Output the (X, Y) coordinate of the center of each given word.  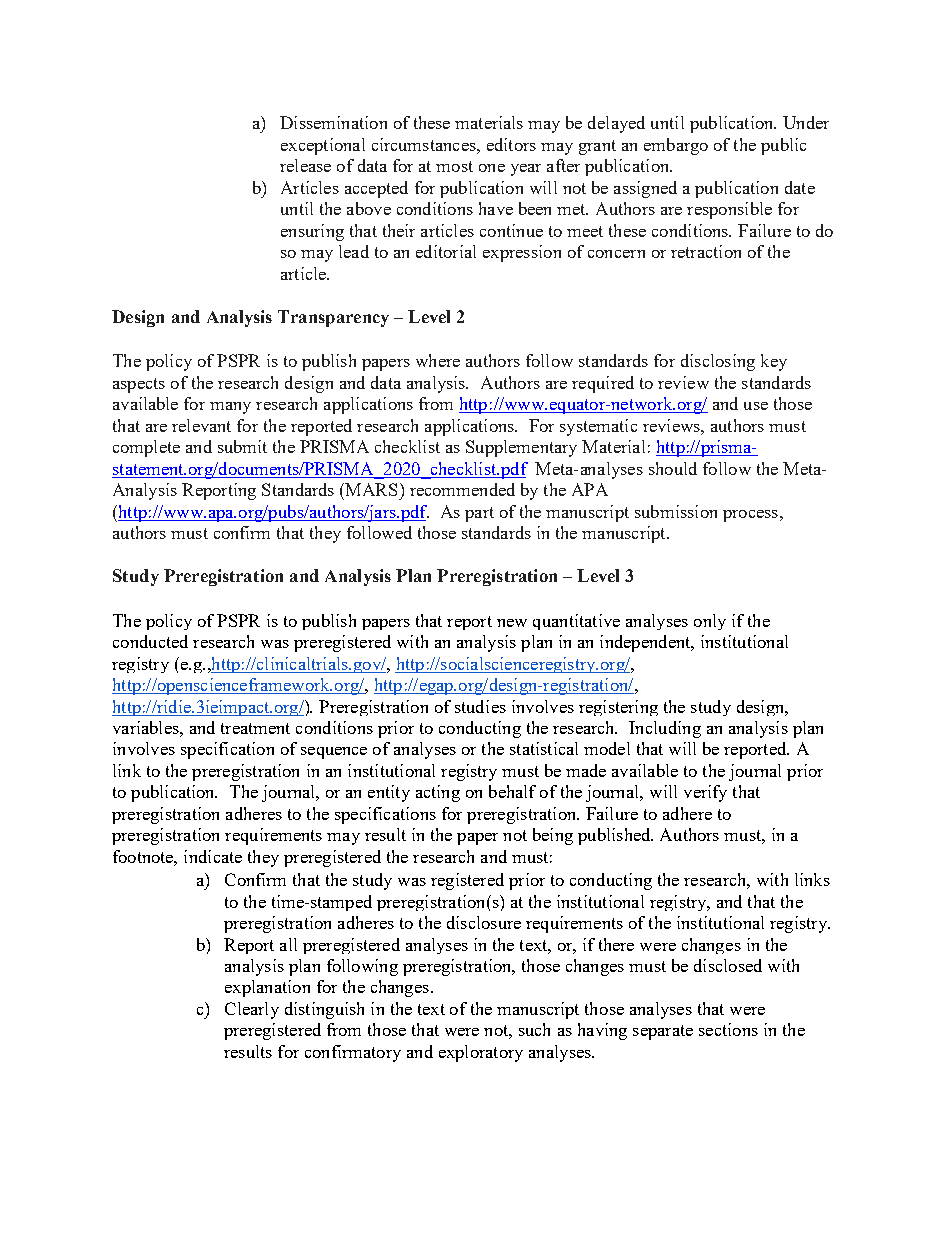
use (756, 406)
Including (665, 729)
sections (728, 1029)
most (454, 166)
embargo (676, 146)
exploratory (481, 1053)
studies (480, 706)
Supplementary (521, 448)
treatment (255, 728)
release (305, 165)
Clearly (252, 1010)
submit (242, 446)
